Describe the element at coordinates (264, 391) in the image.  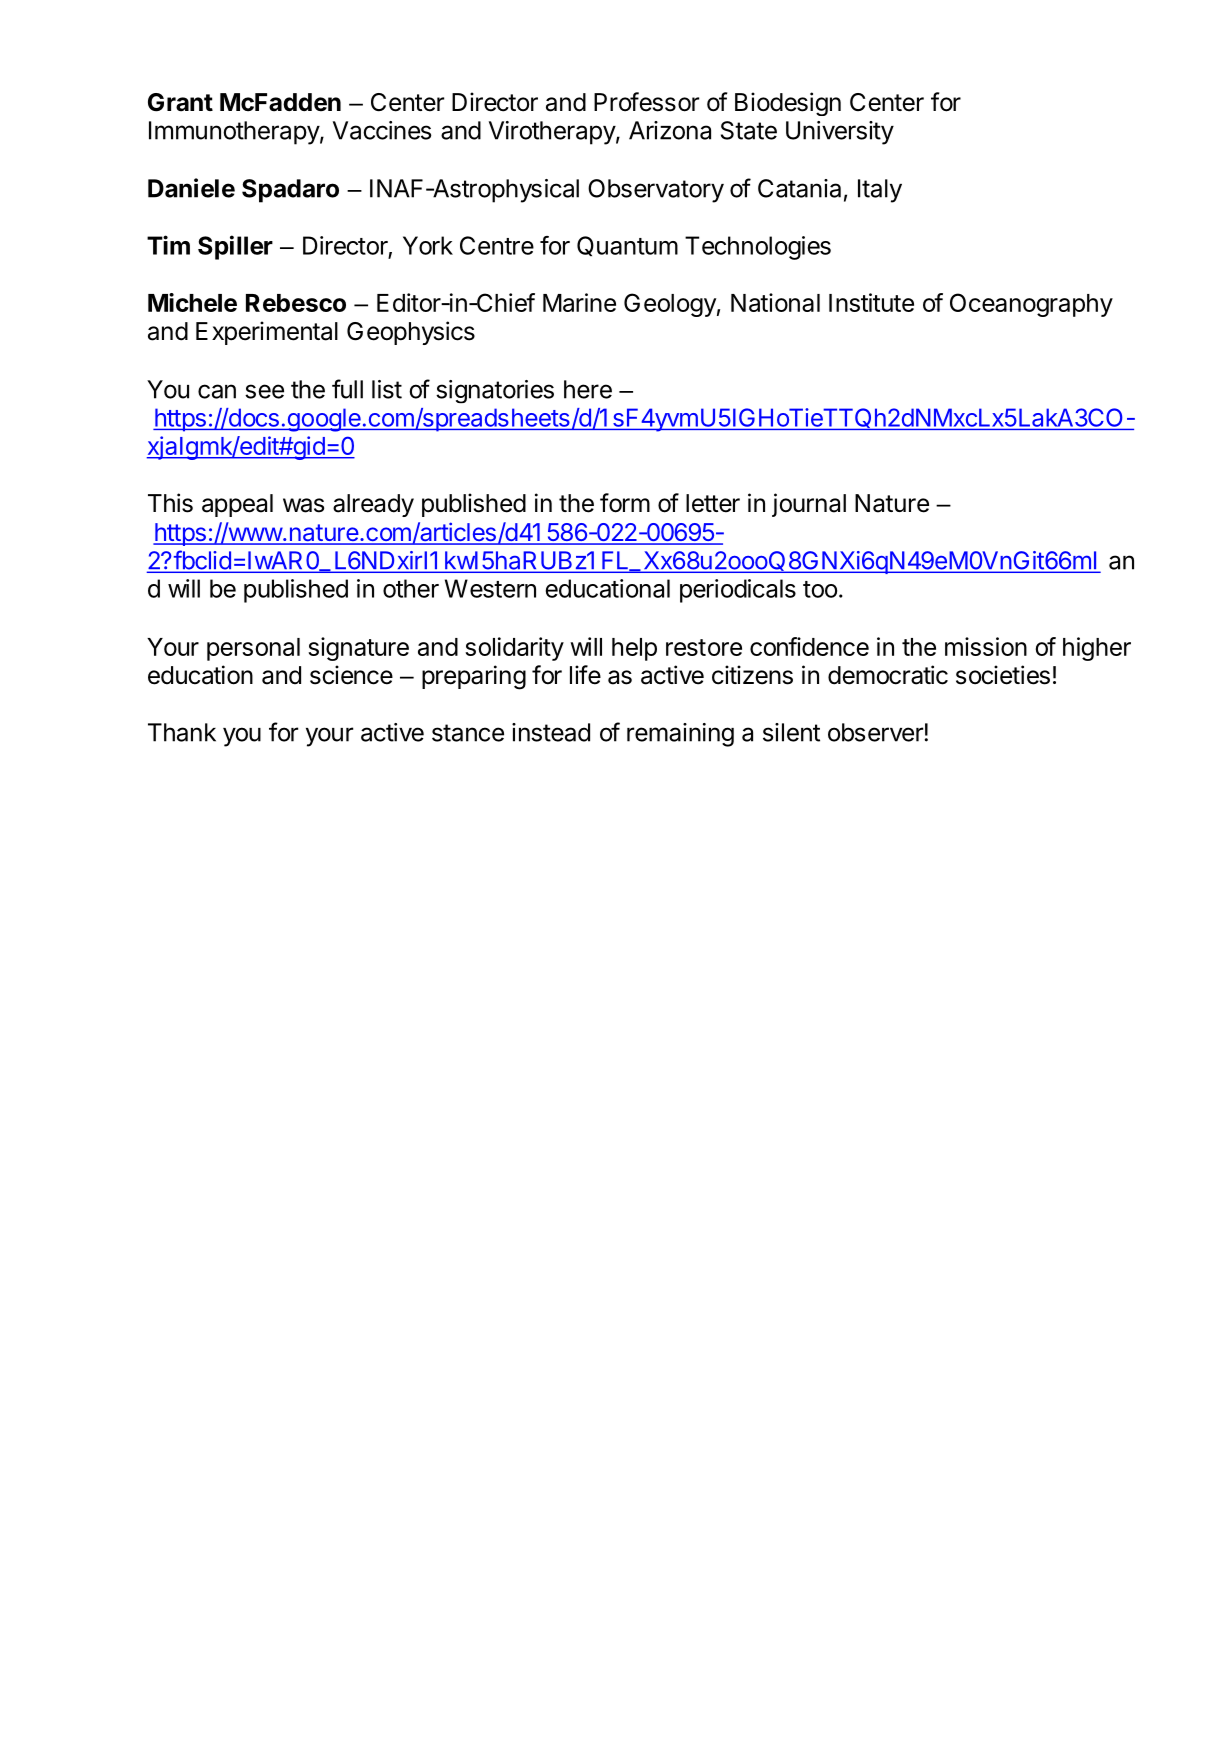
I see `see` at that location.
